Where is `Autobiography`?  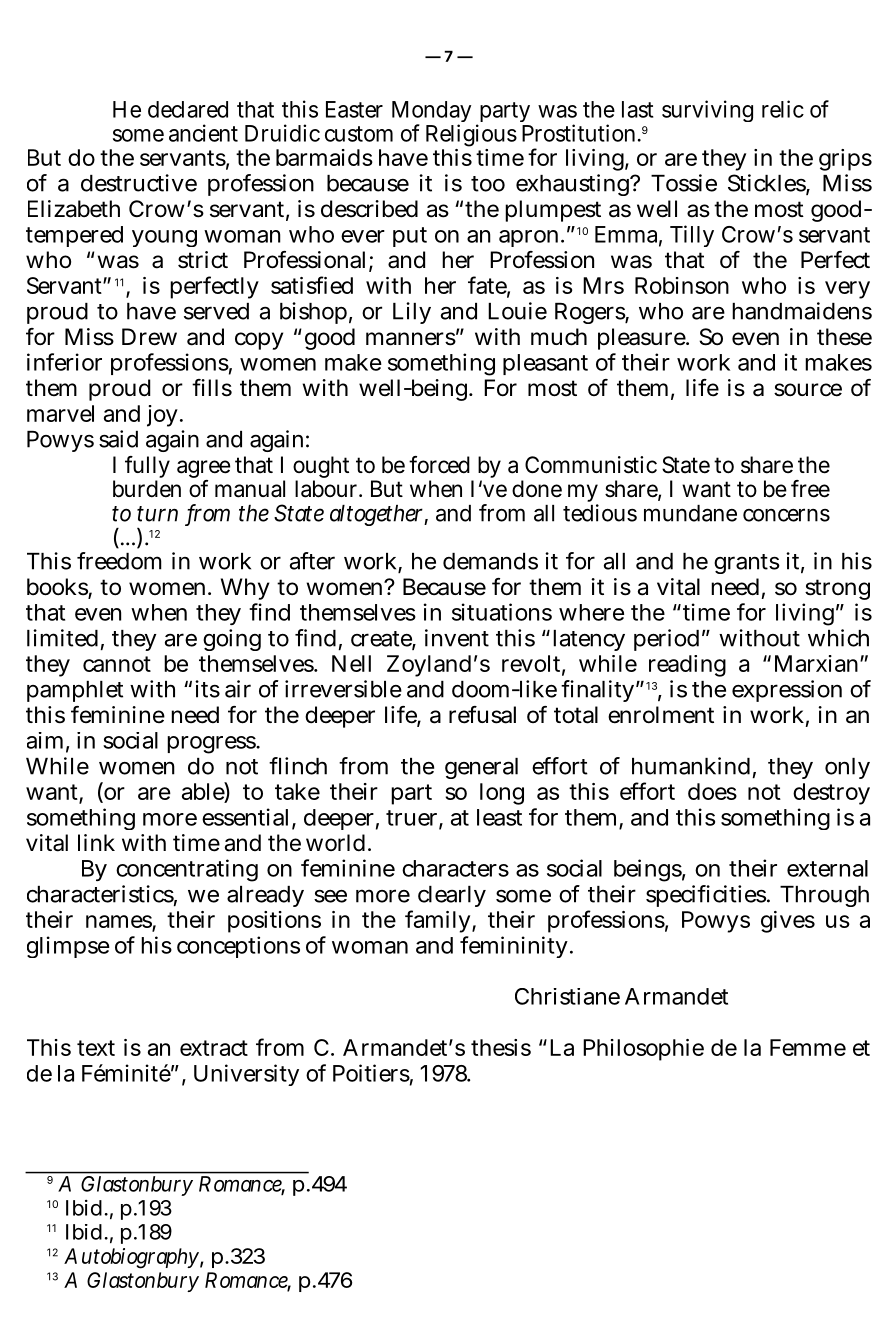 Autobiography is located at coordinates (131, 1258).
